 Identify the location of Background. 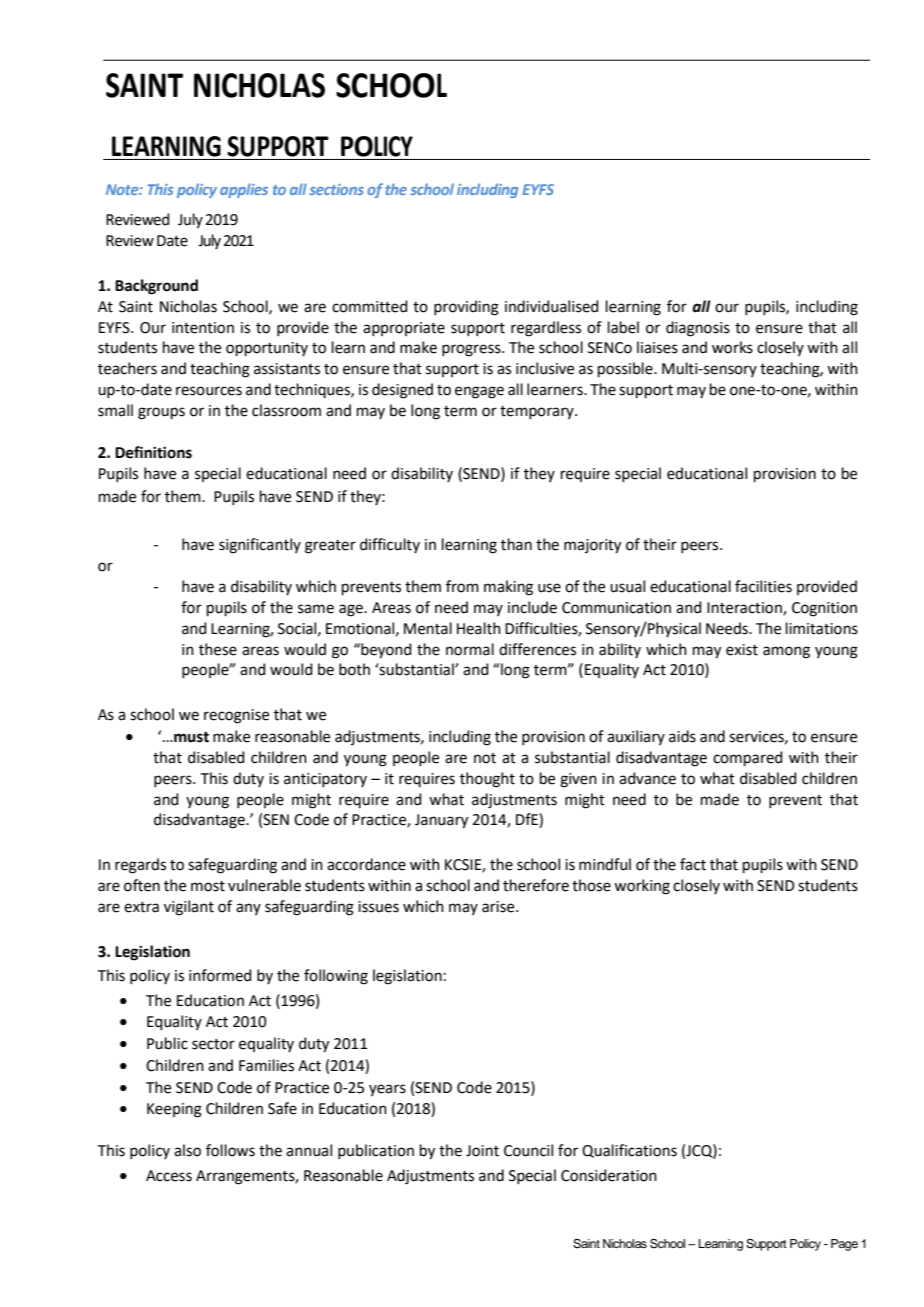
(156, 287).
